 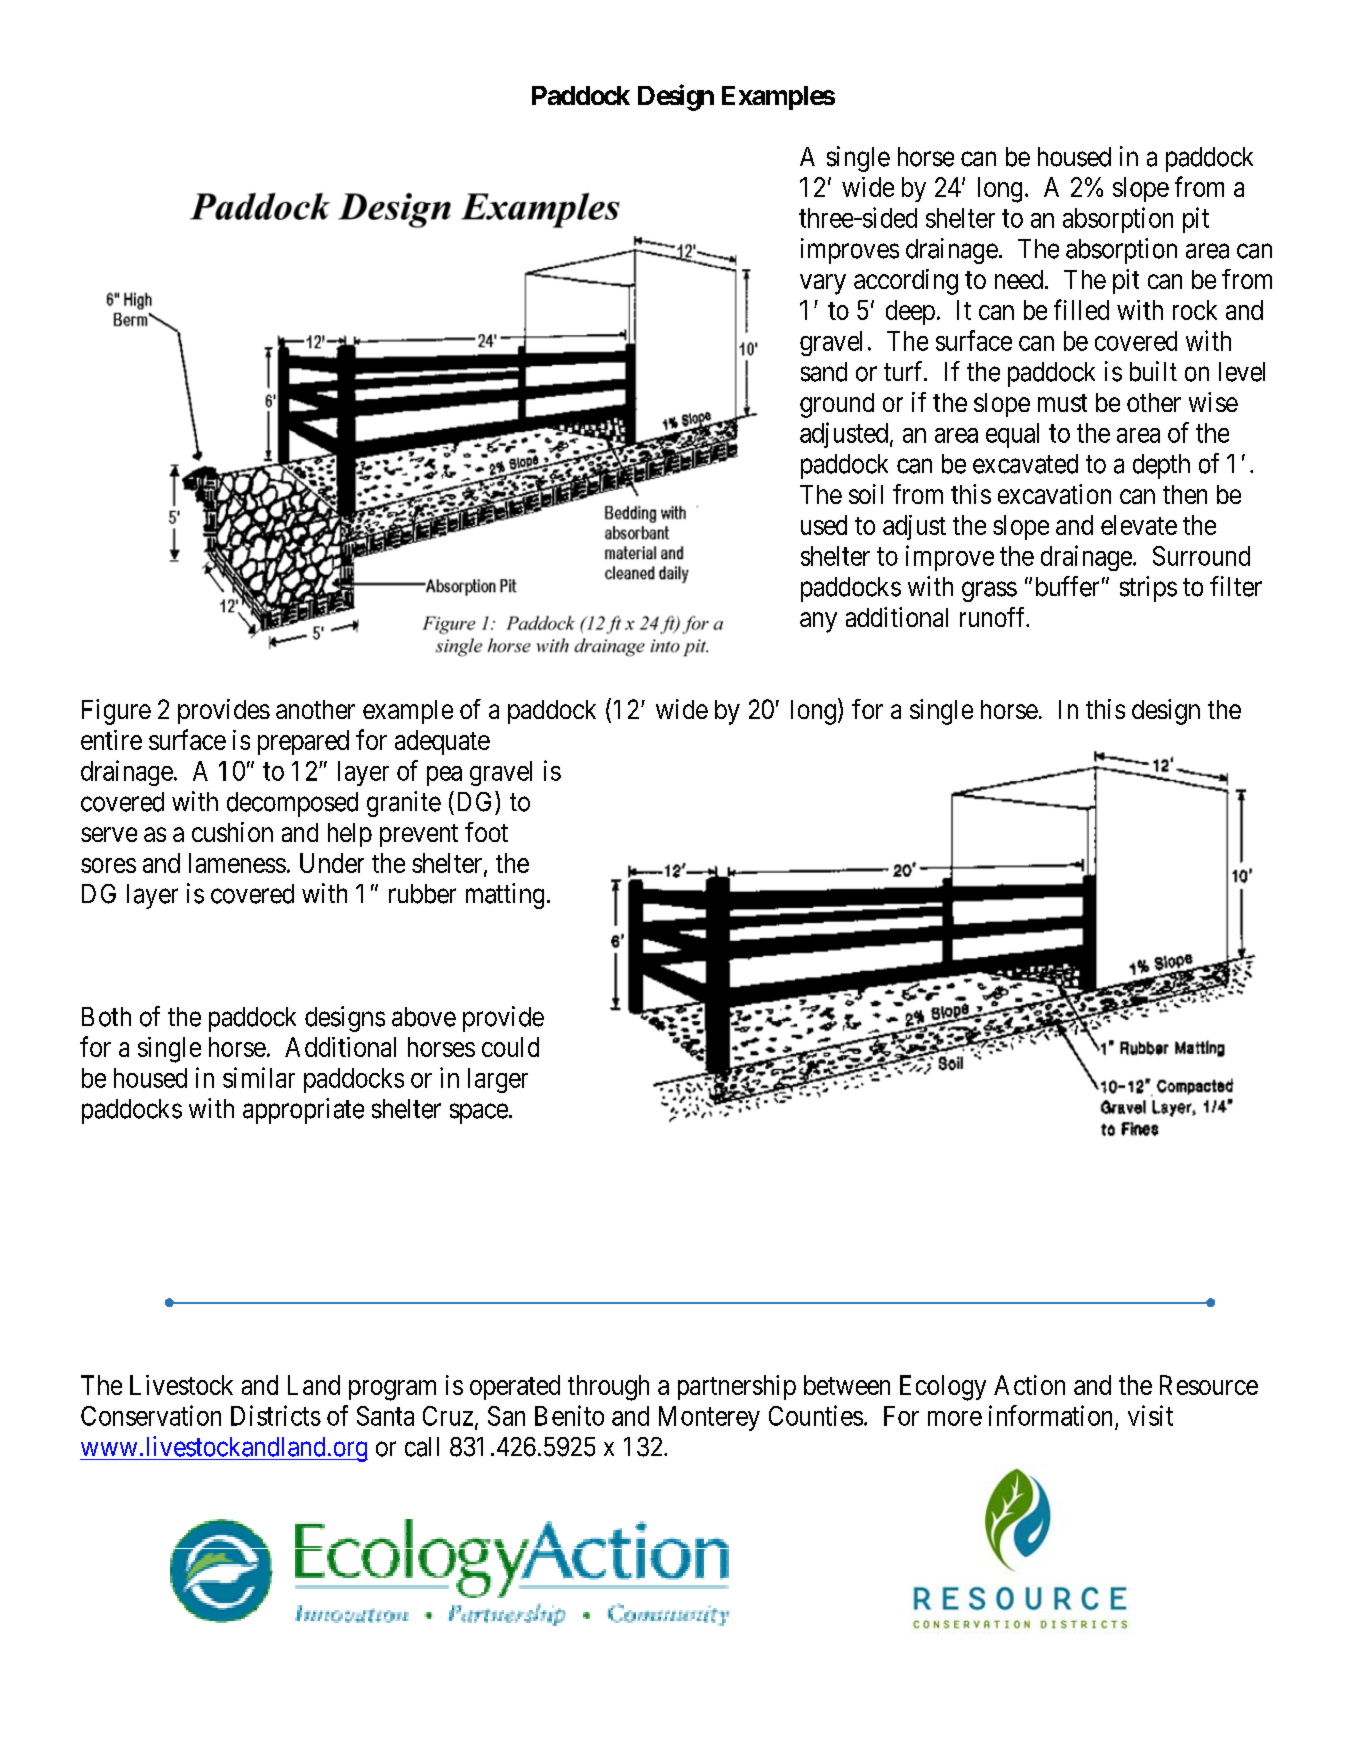 I want to click on runoff, so click(x=994, y=617).
